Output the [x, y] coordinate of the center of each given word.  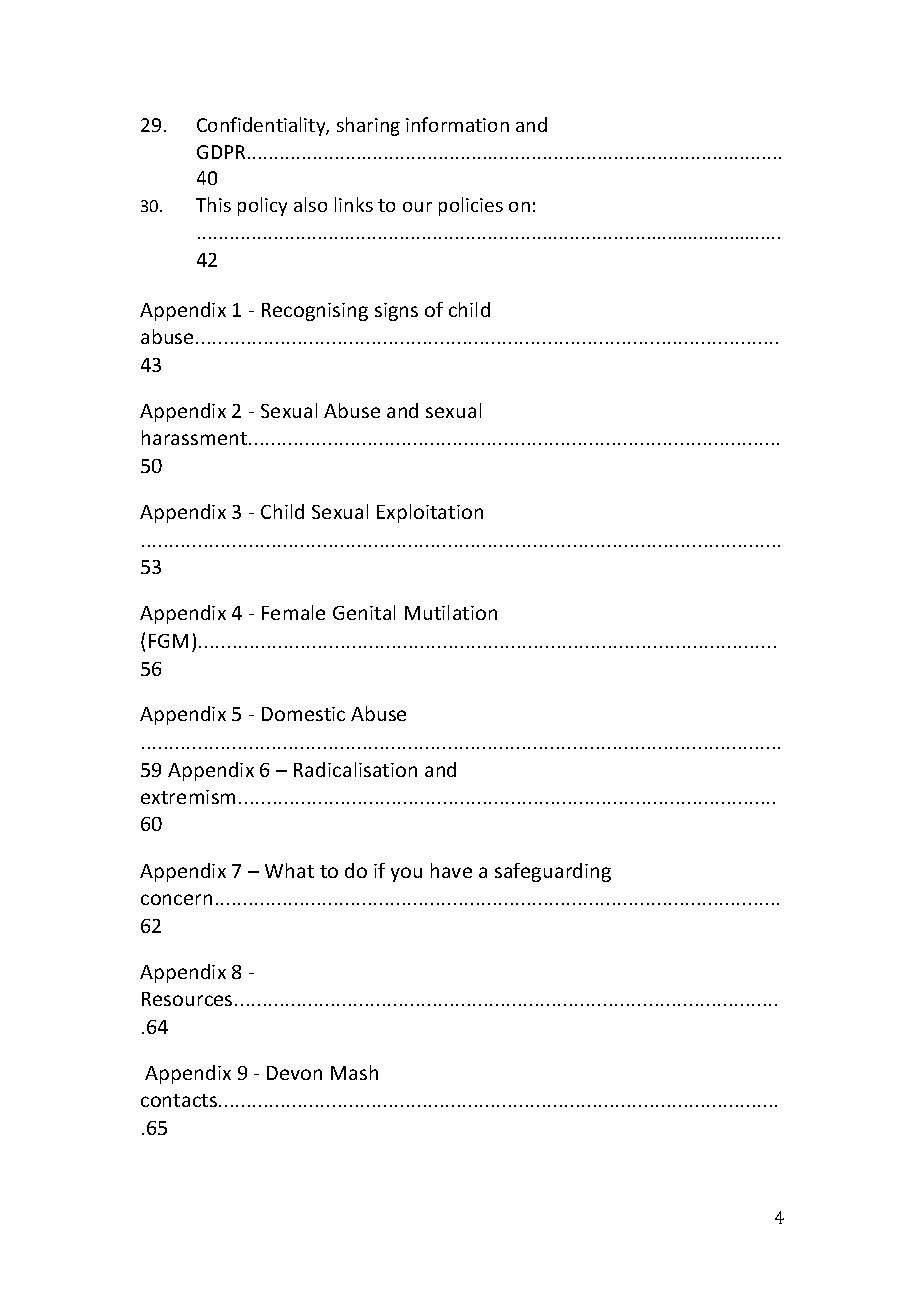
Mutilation [451, 612]
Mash [354, 1072]
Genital [364, 612]
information [457, 124]
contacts [179, 1100]
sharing [368, 126]
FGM [168, 641]
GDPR [221, 152]
